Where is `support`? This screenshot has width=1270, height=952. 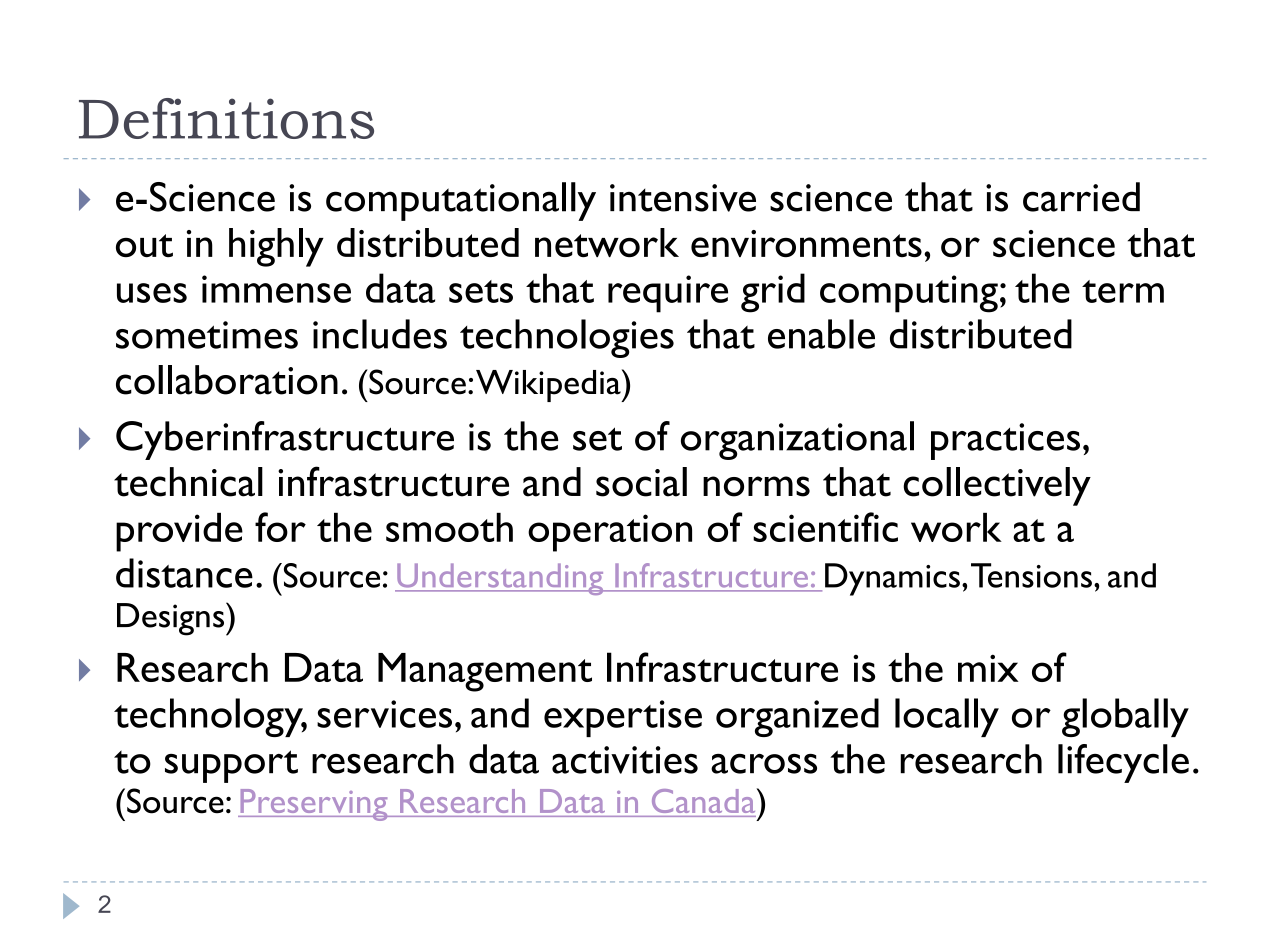
support is located at coordinates (231, 766).
